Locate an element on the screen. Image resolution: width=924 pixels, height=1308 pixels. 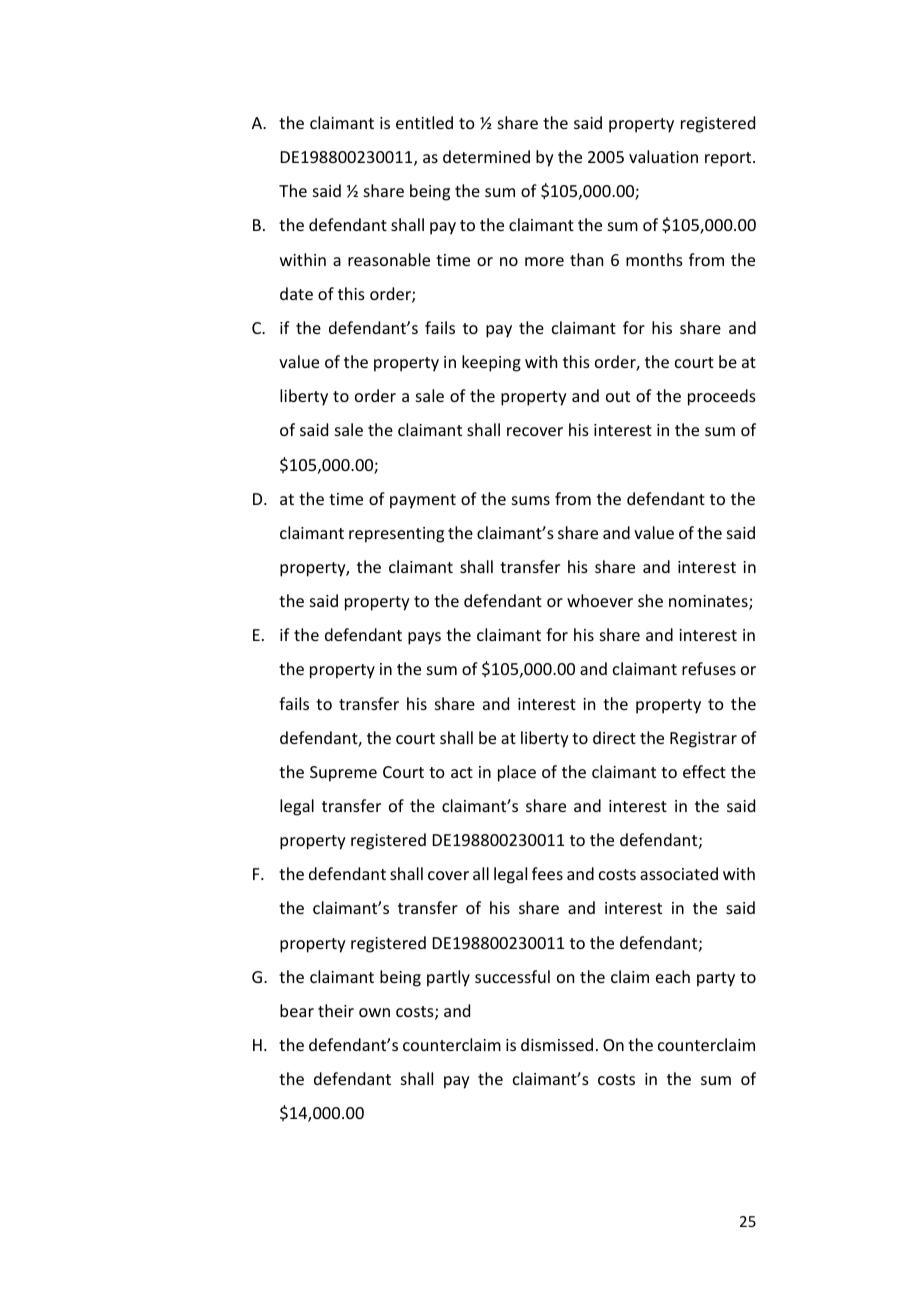
sums is located at coordinates (531, 500).
